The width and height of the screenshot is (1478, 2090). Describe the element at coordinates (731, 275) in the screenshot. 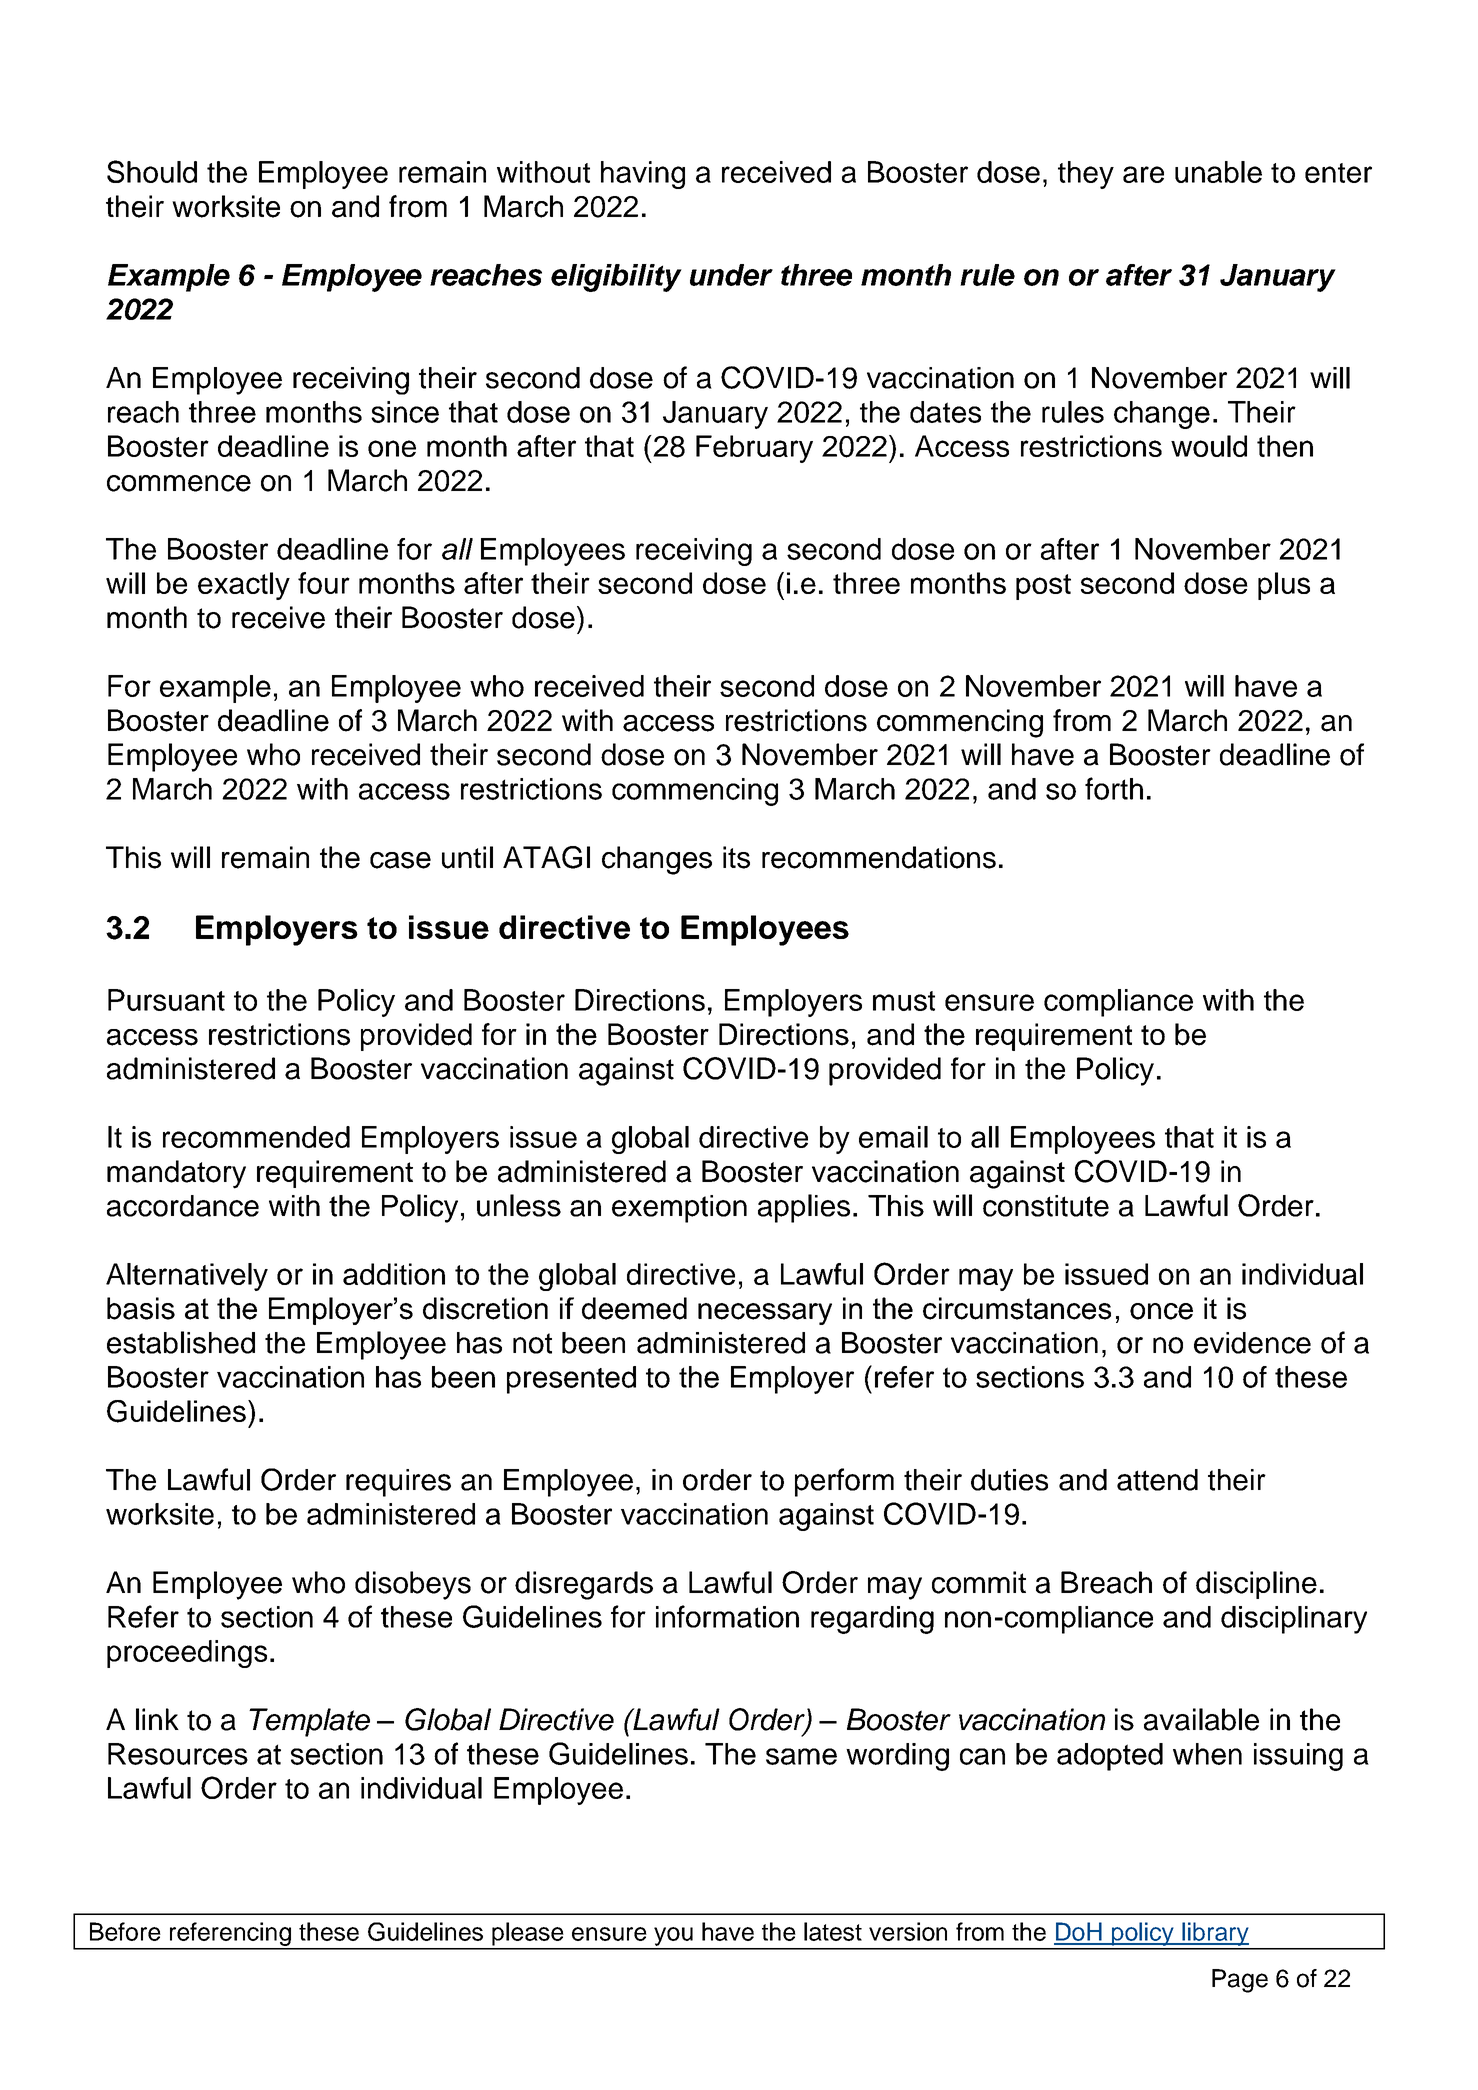

I see `under` at that location.
